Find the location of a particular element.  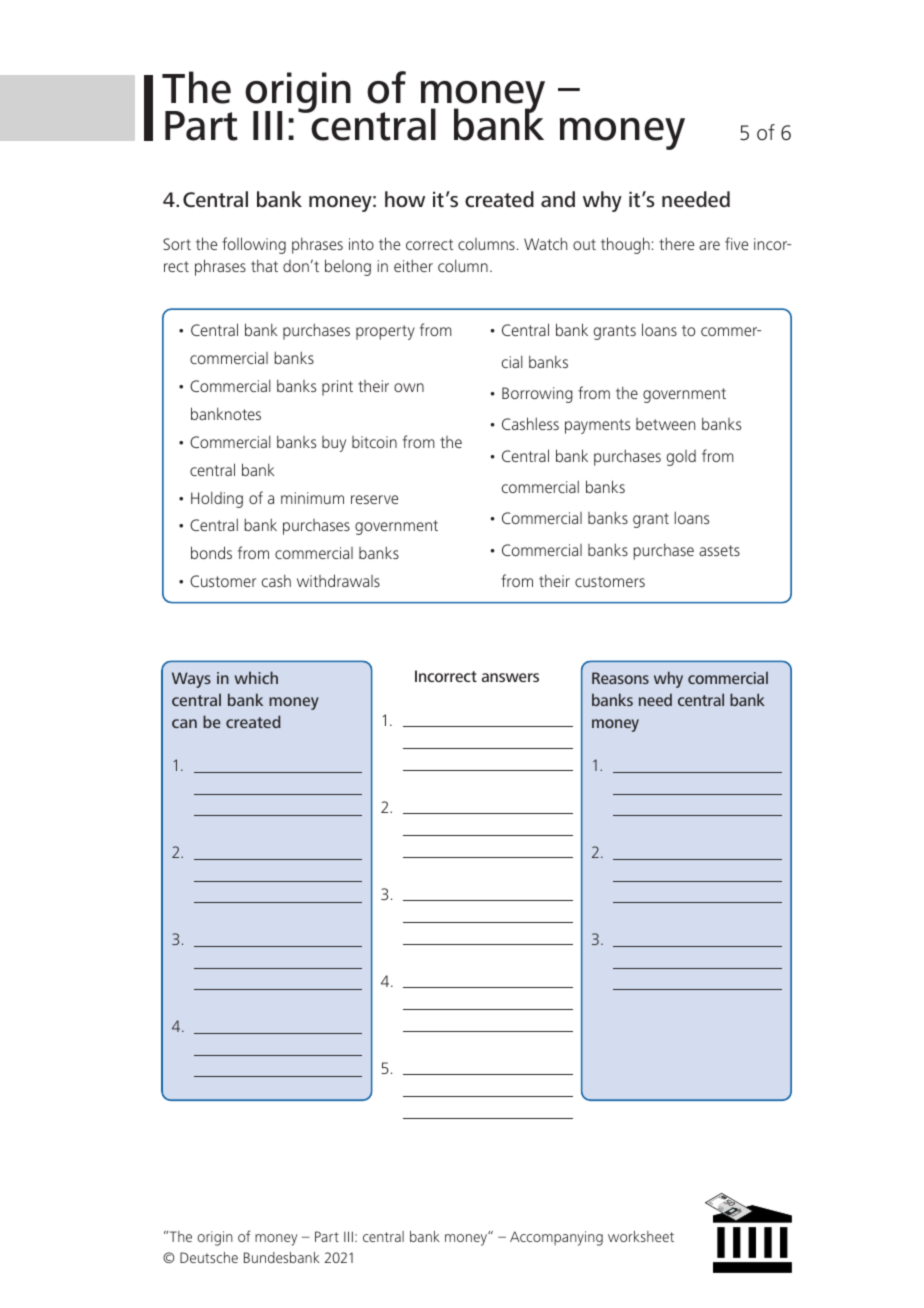

Deutsche is located at coordinates (209, 1257).
